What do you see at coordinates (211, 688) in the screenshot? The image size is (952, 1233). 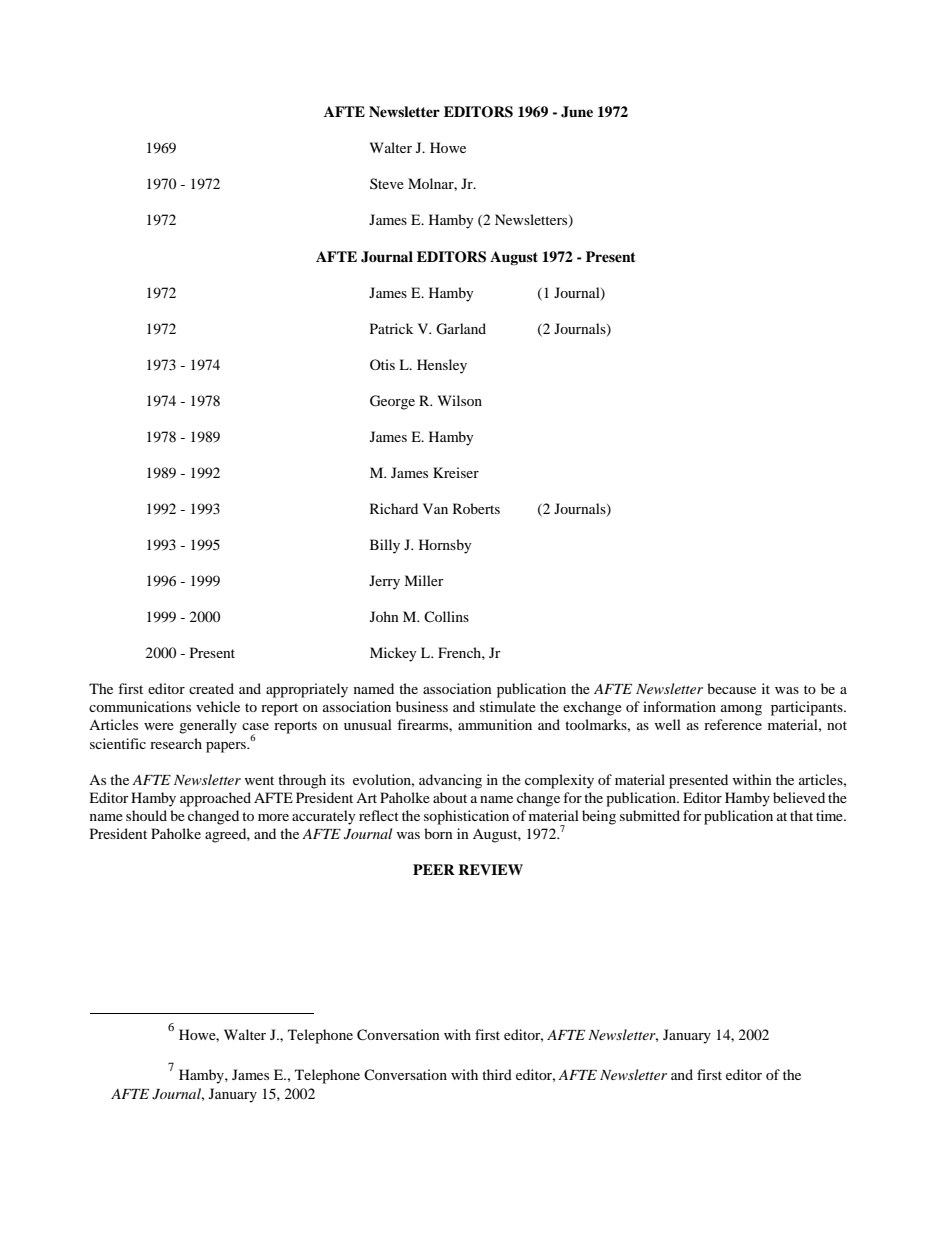 I see `created` at bounding box center [211, 688].
